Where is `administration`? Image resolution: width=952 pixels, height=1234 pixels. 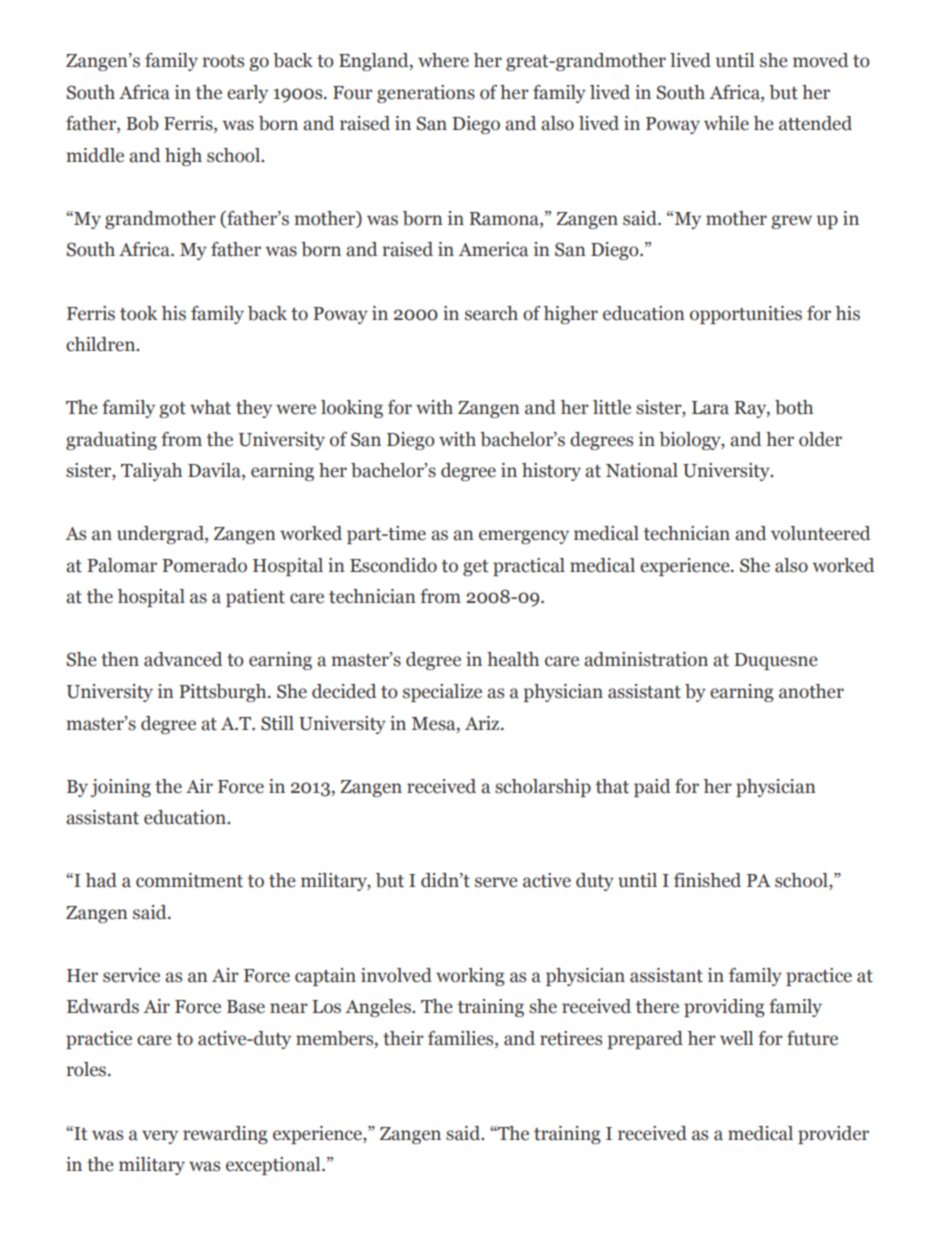
administration is located at coordinates (646, 659).
